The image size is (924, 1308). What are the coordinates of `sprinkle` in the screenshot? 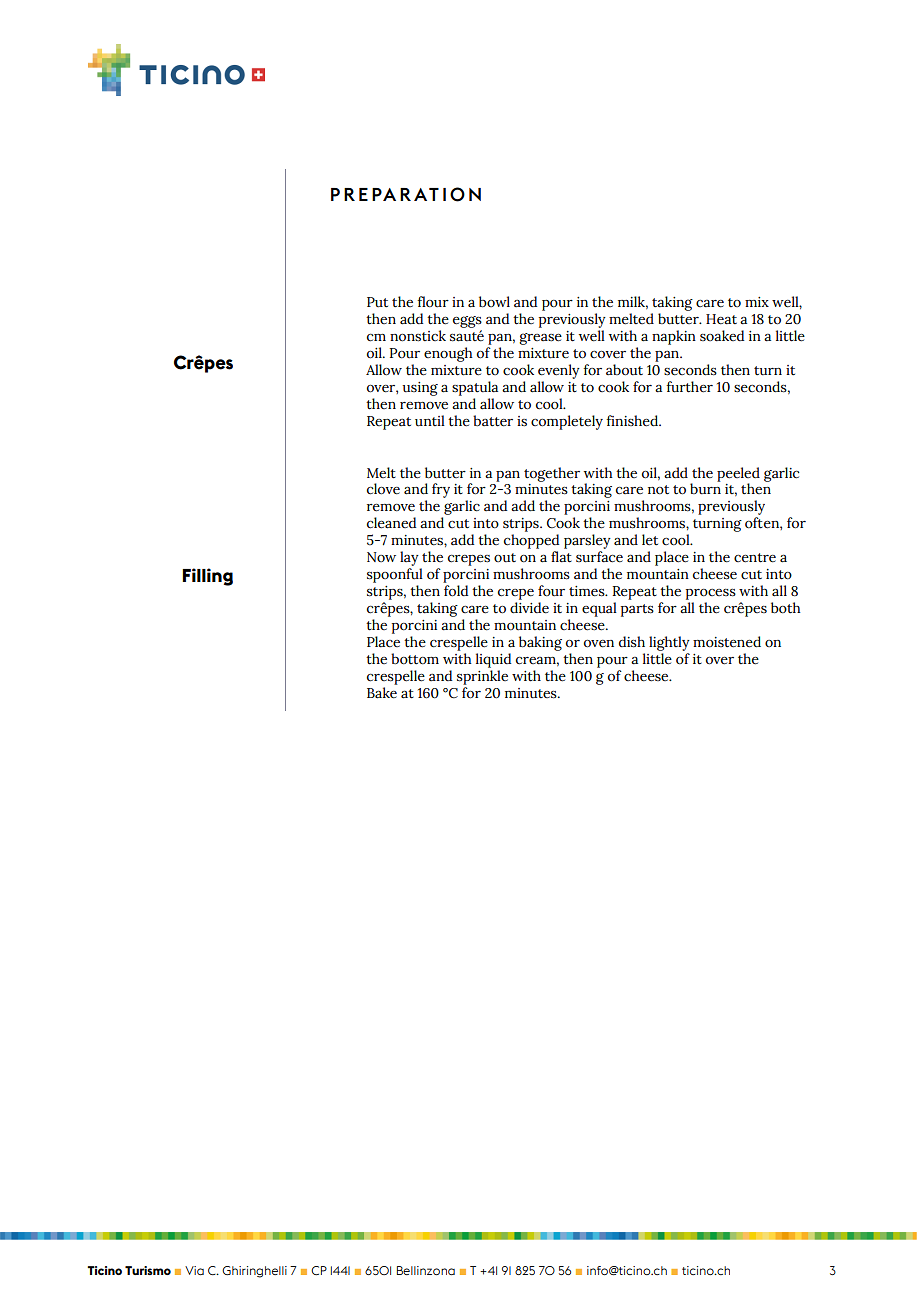 It's located at (482, 677).
